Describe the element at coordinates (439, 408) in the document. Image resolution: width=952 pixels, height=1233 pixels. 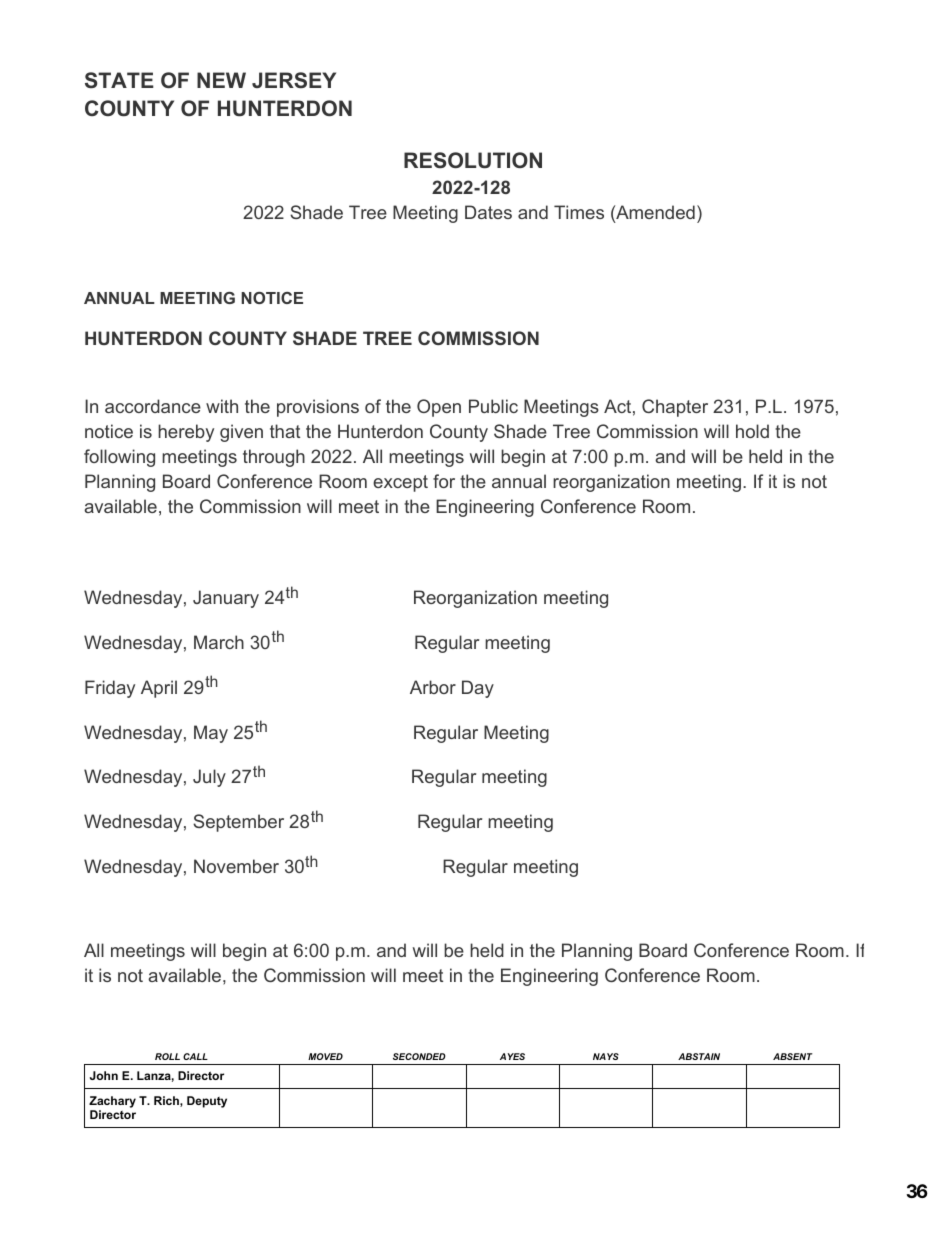
I see `Open` at that location.
